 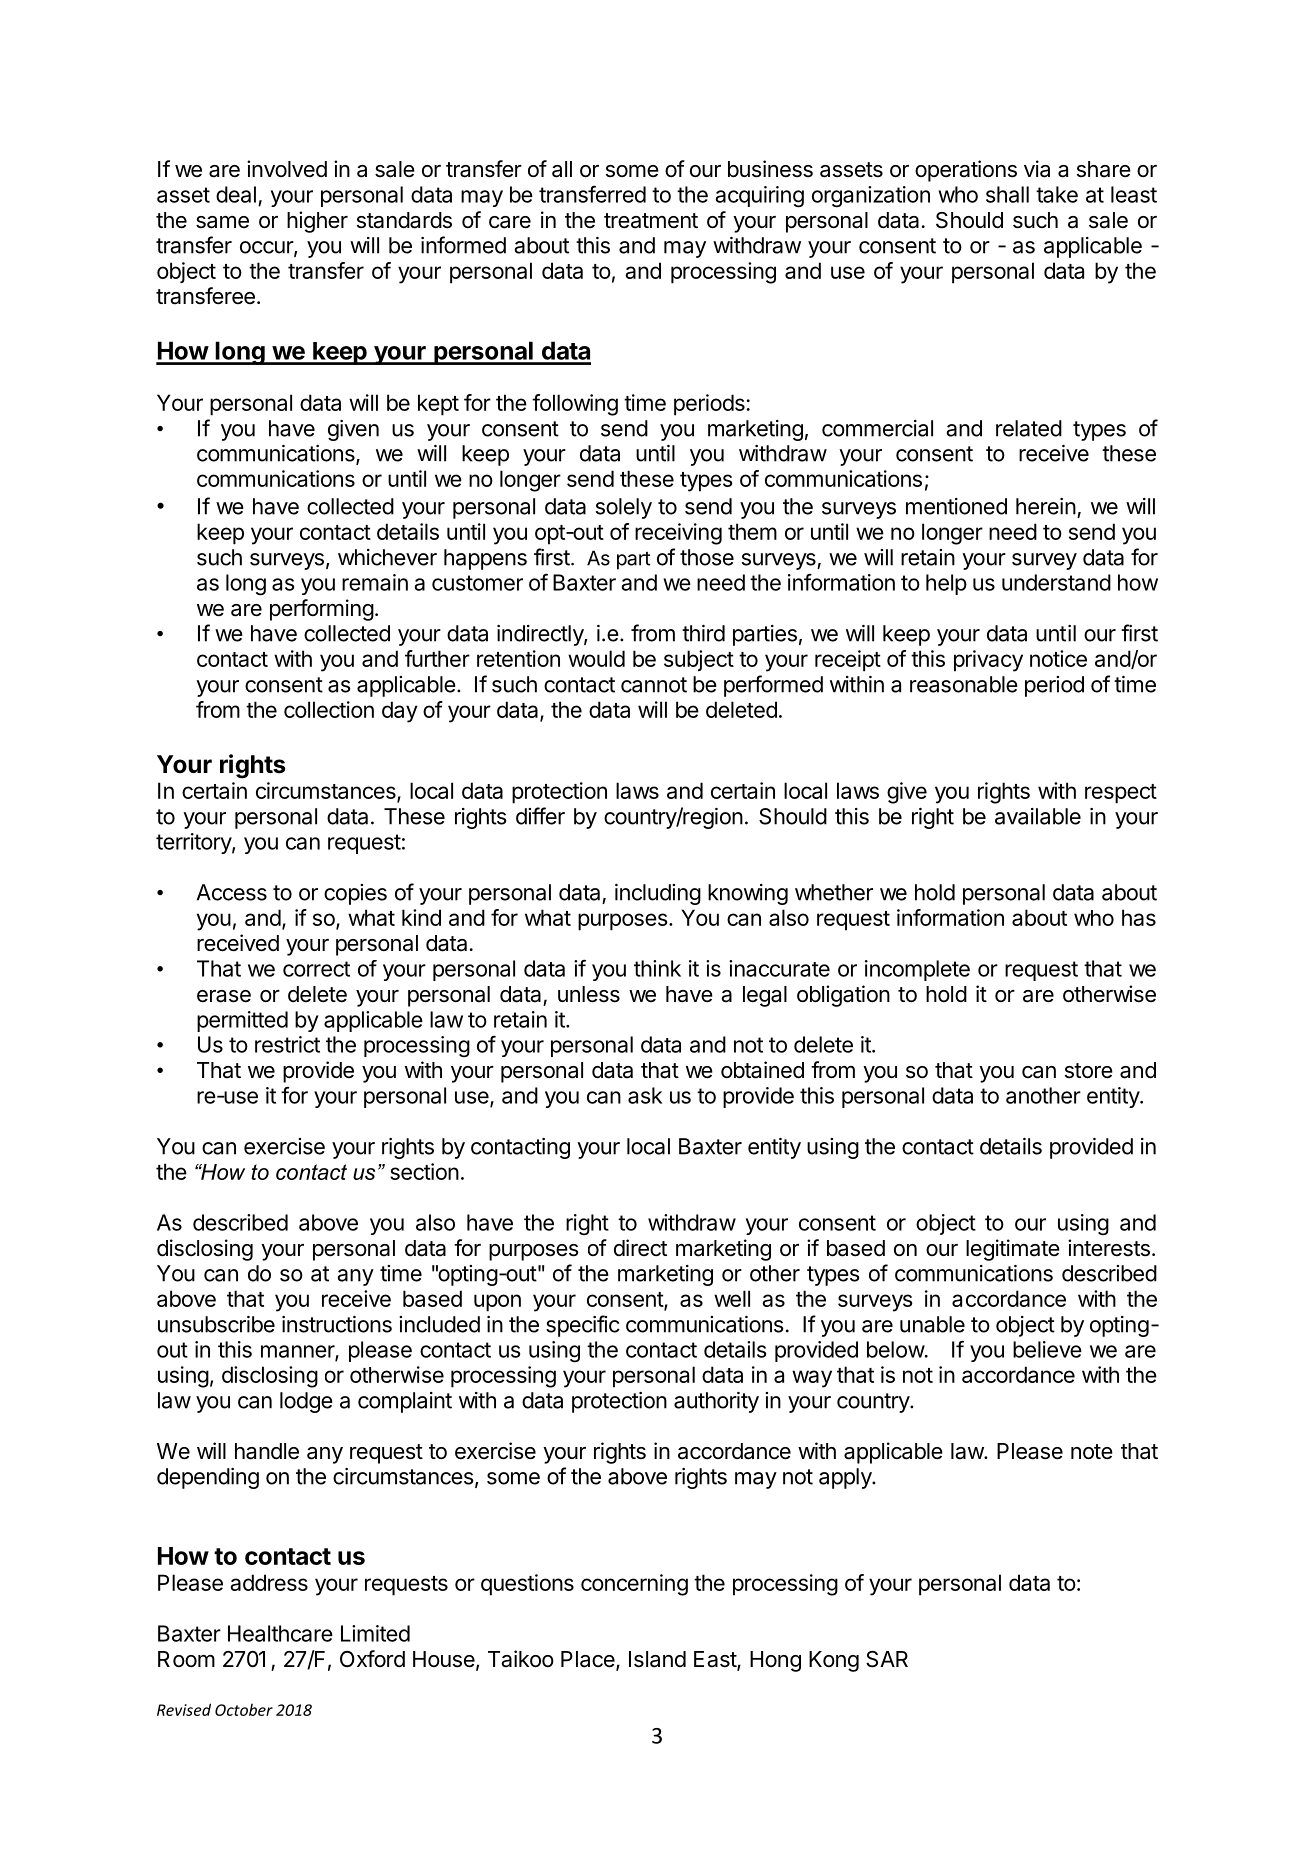 I want to click on Island, so click(x=657, y=1659).
